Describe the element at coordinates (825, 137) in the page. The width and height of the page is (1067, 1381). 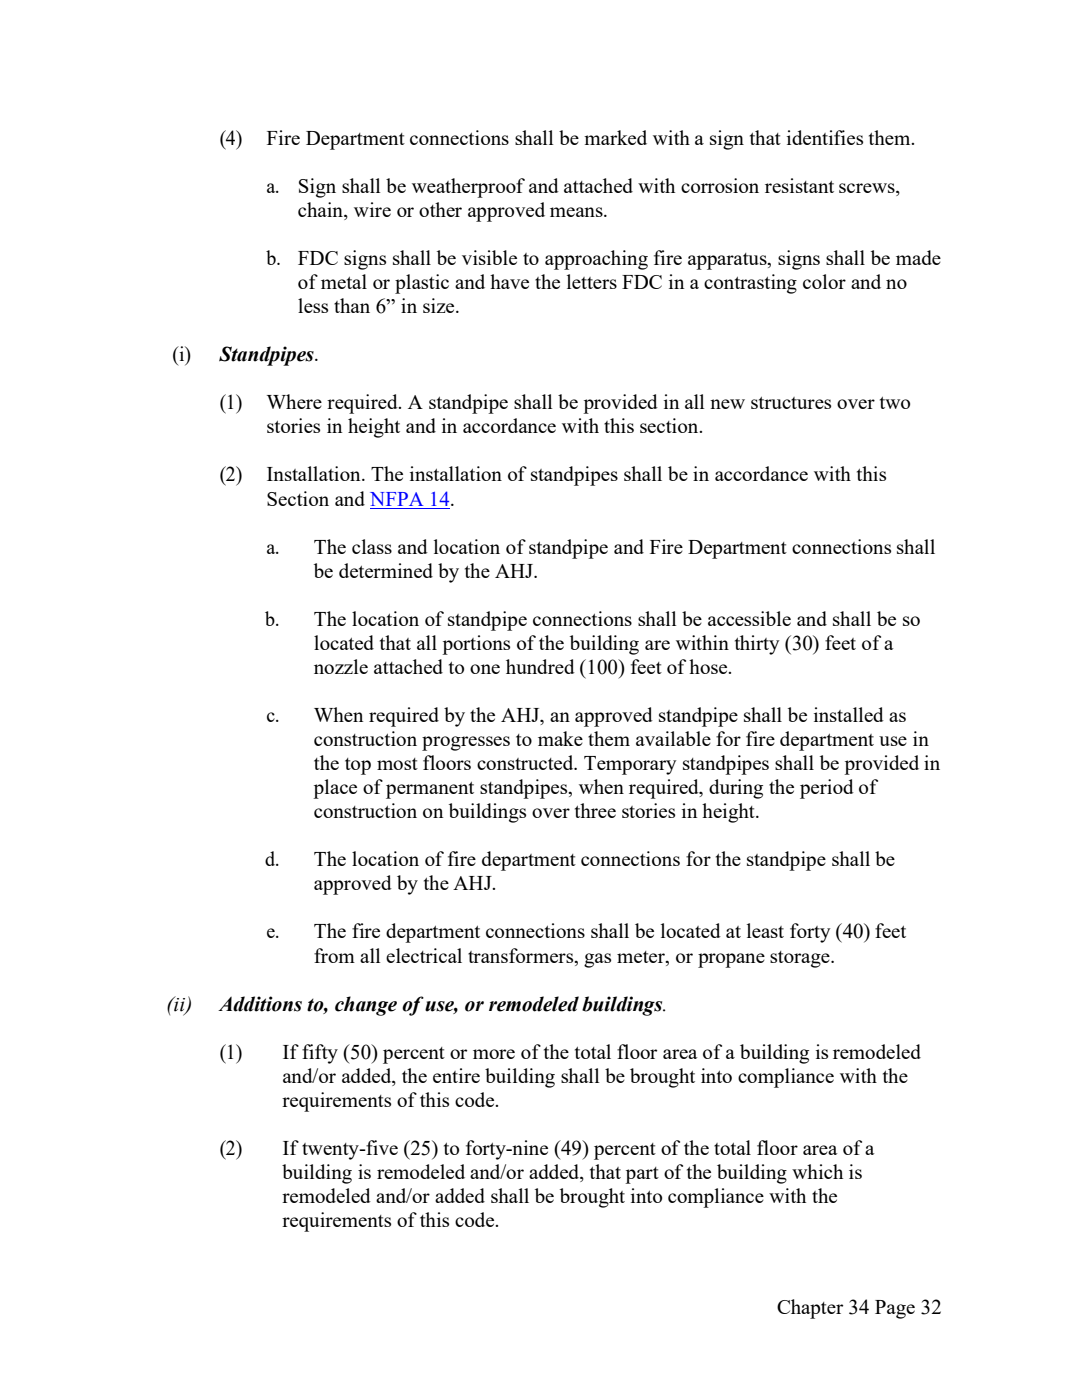
I see `identifies` at that location.
